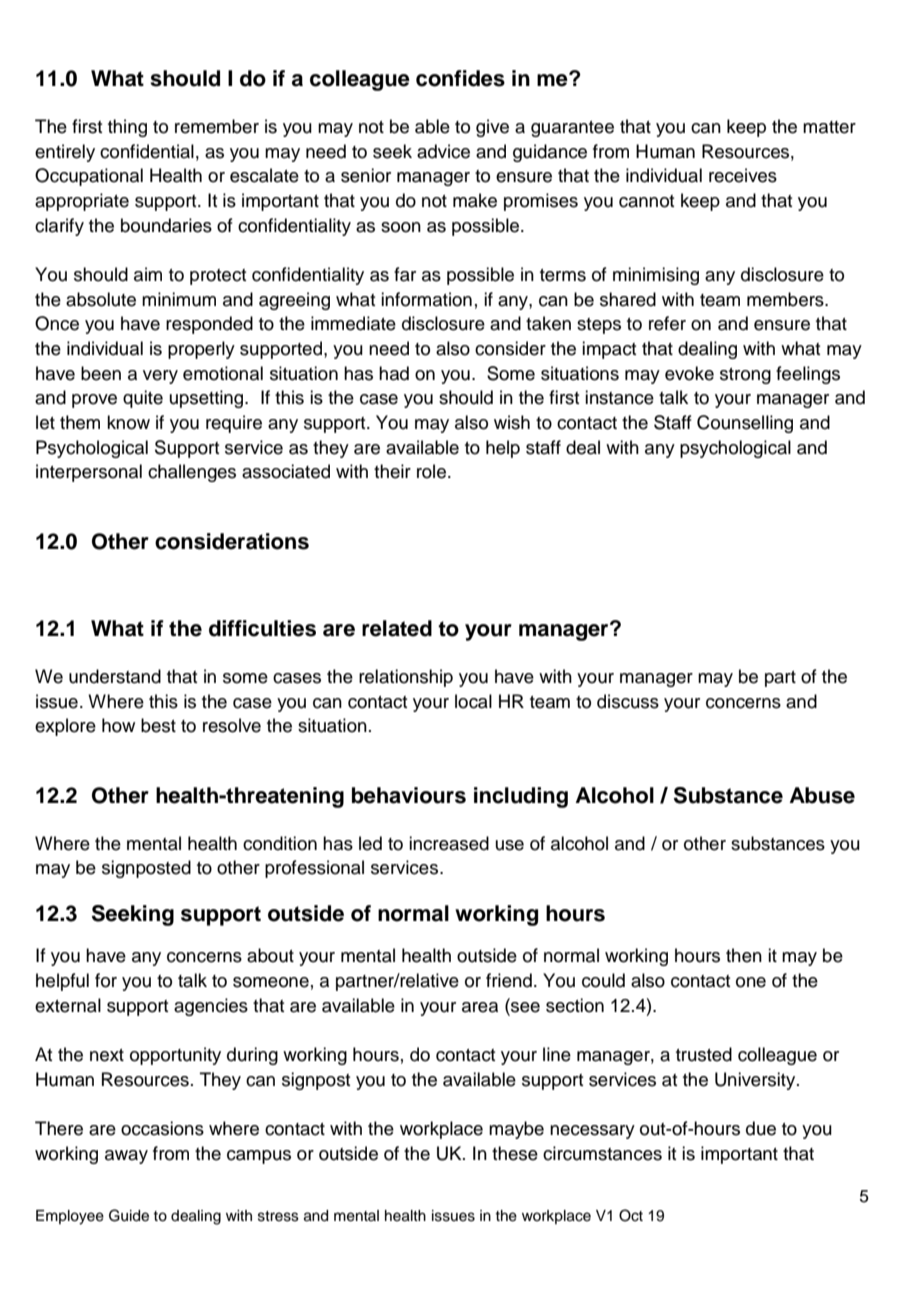  Describe the element at coordinates (89, 473) in the page. I see `interpersonal` at that location.
